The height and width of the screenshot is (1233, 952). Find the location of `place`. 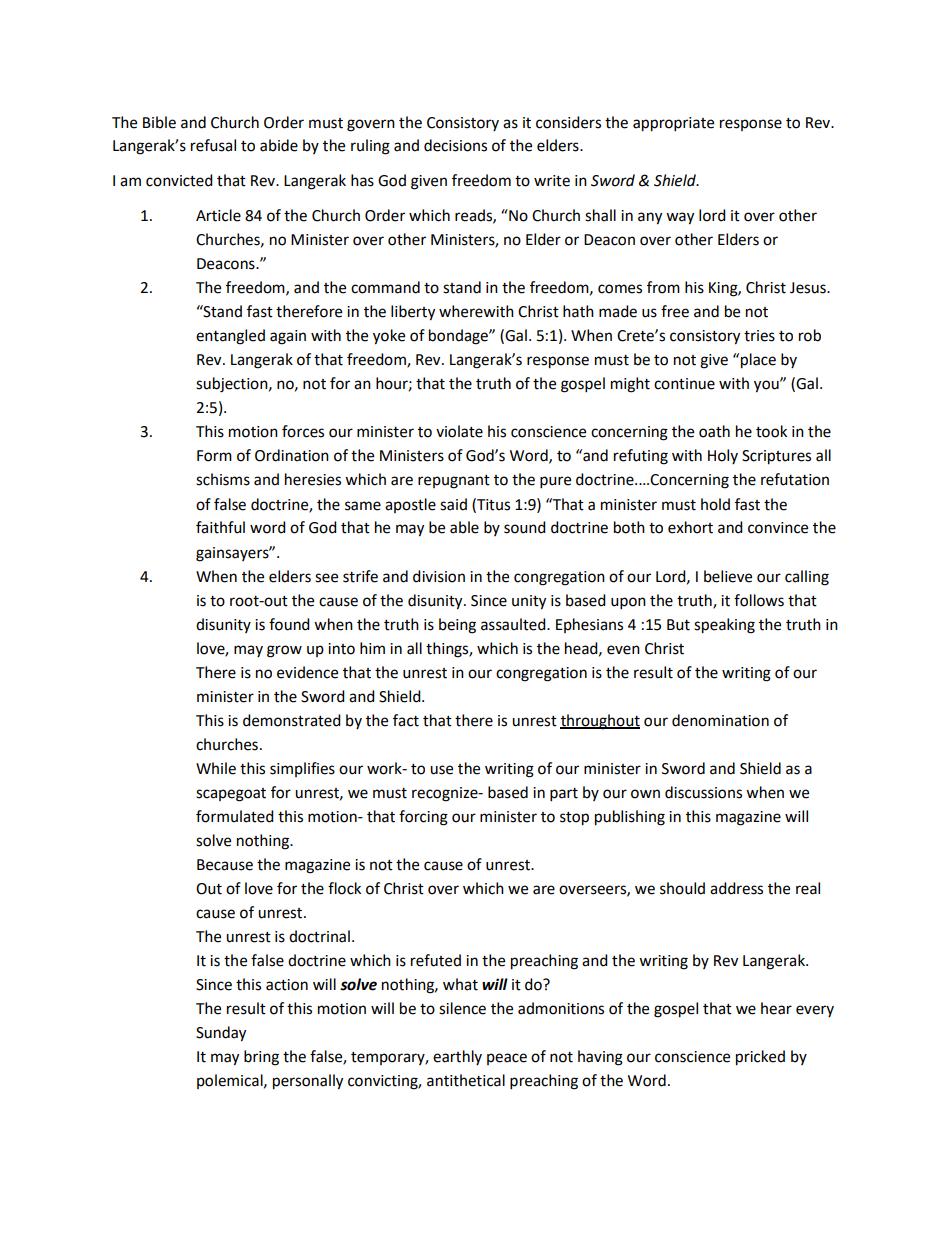

place is located at coordinates (758, 361).
